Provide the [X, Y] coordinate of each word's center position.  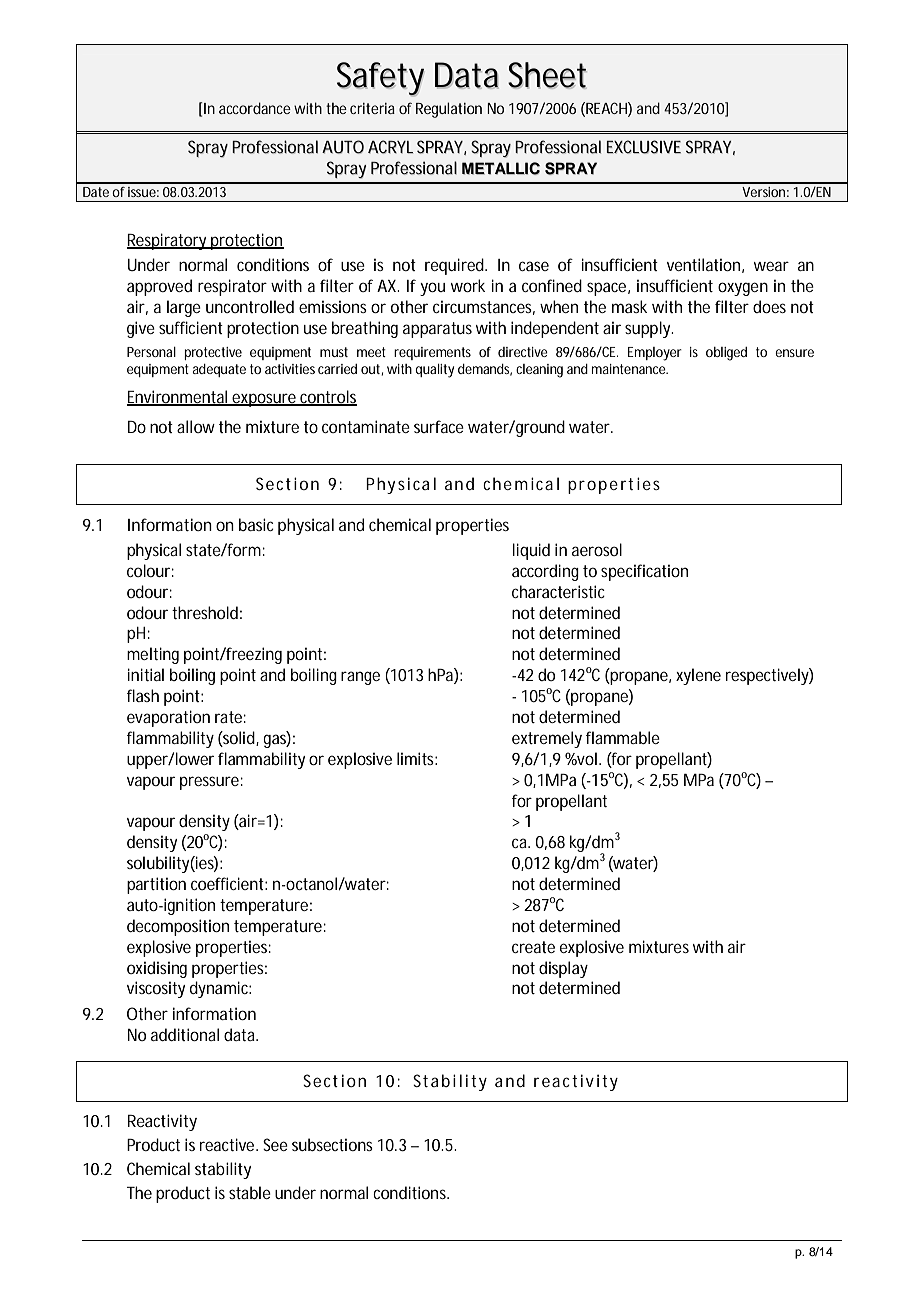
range [360, 678]
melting [153, 655]
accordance [255, 108]
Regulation [449, 110]
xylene [698, 676]
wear [771, 266]
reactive [229, 1144]
